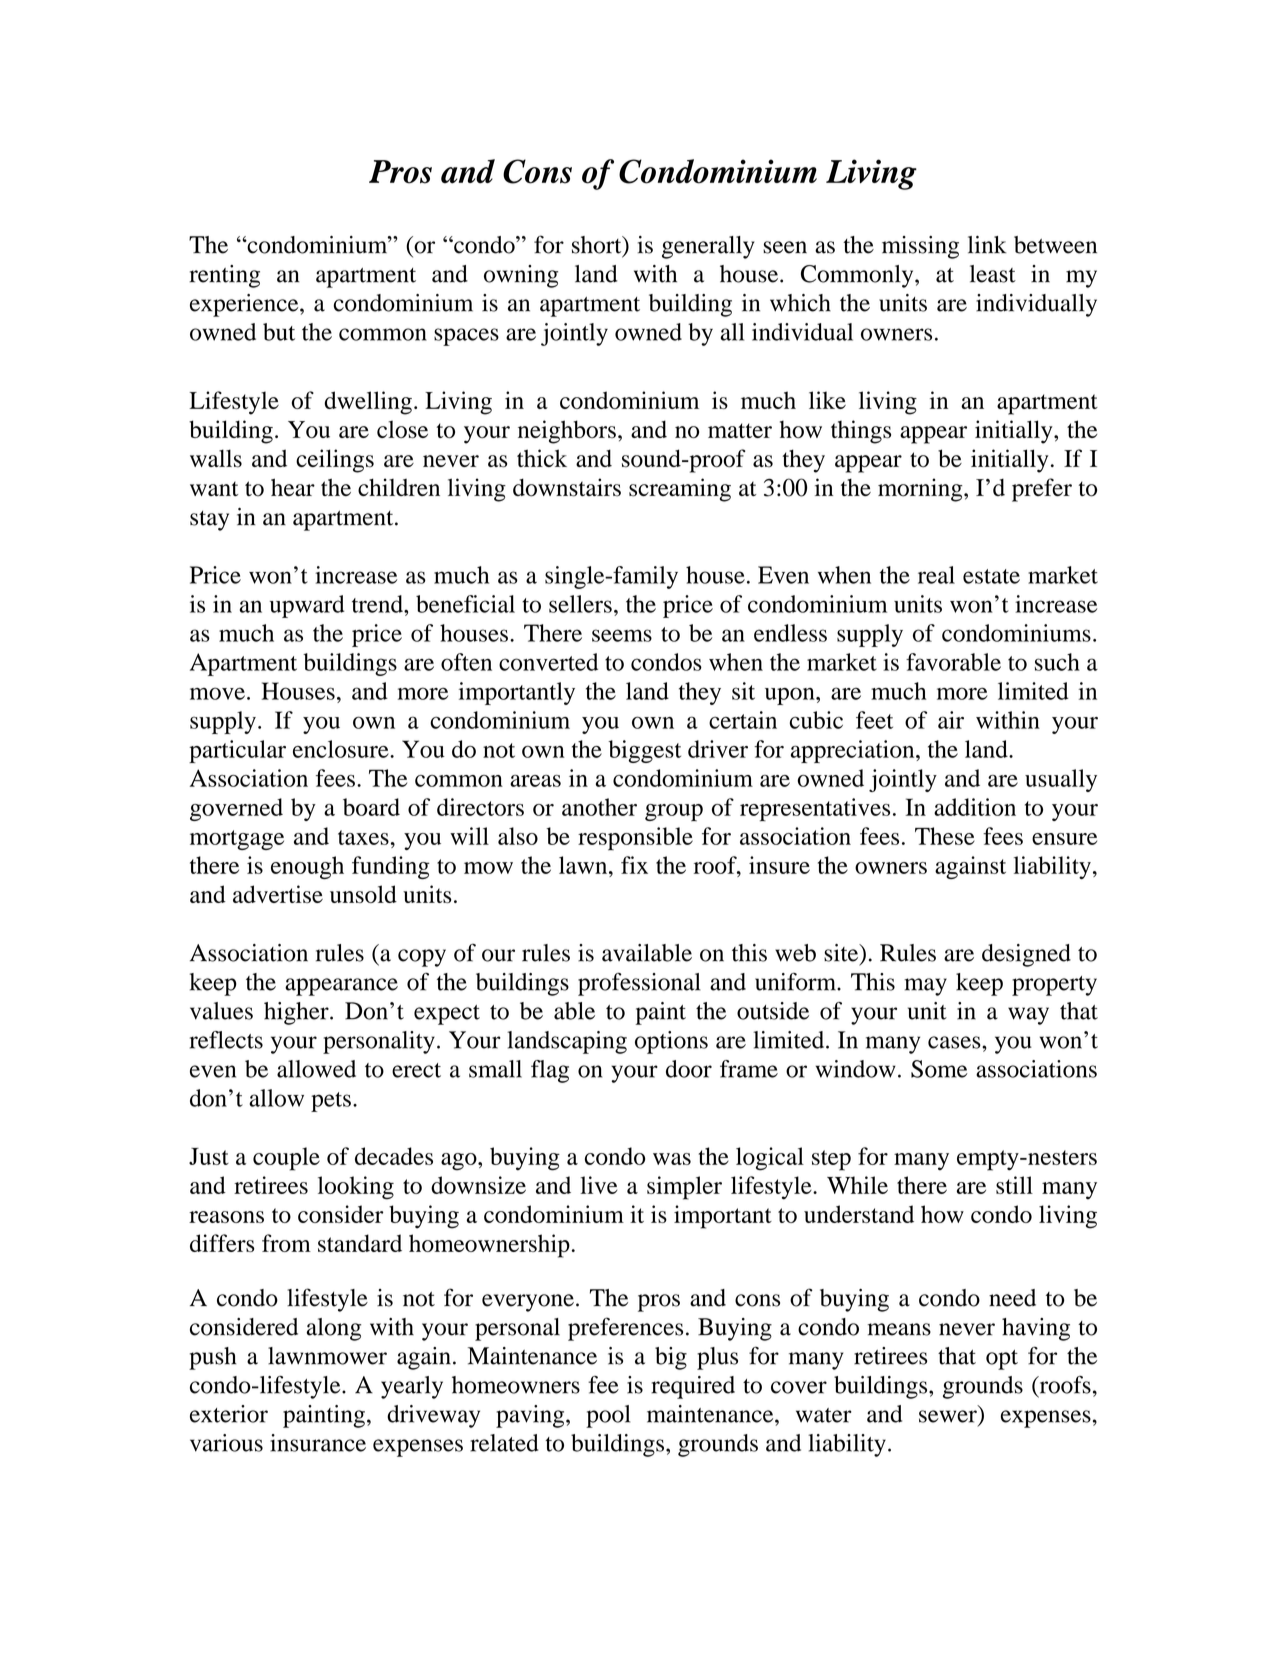  Describe the element at coordinates (939, 1069) in the document. I see `Some` at that location.
